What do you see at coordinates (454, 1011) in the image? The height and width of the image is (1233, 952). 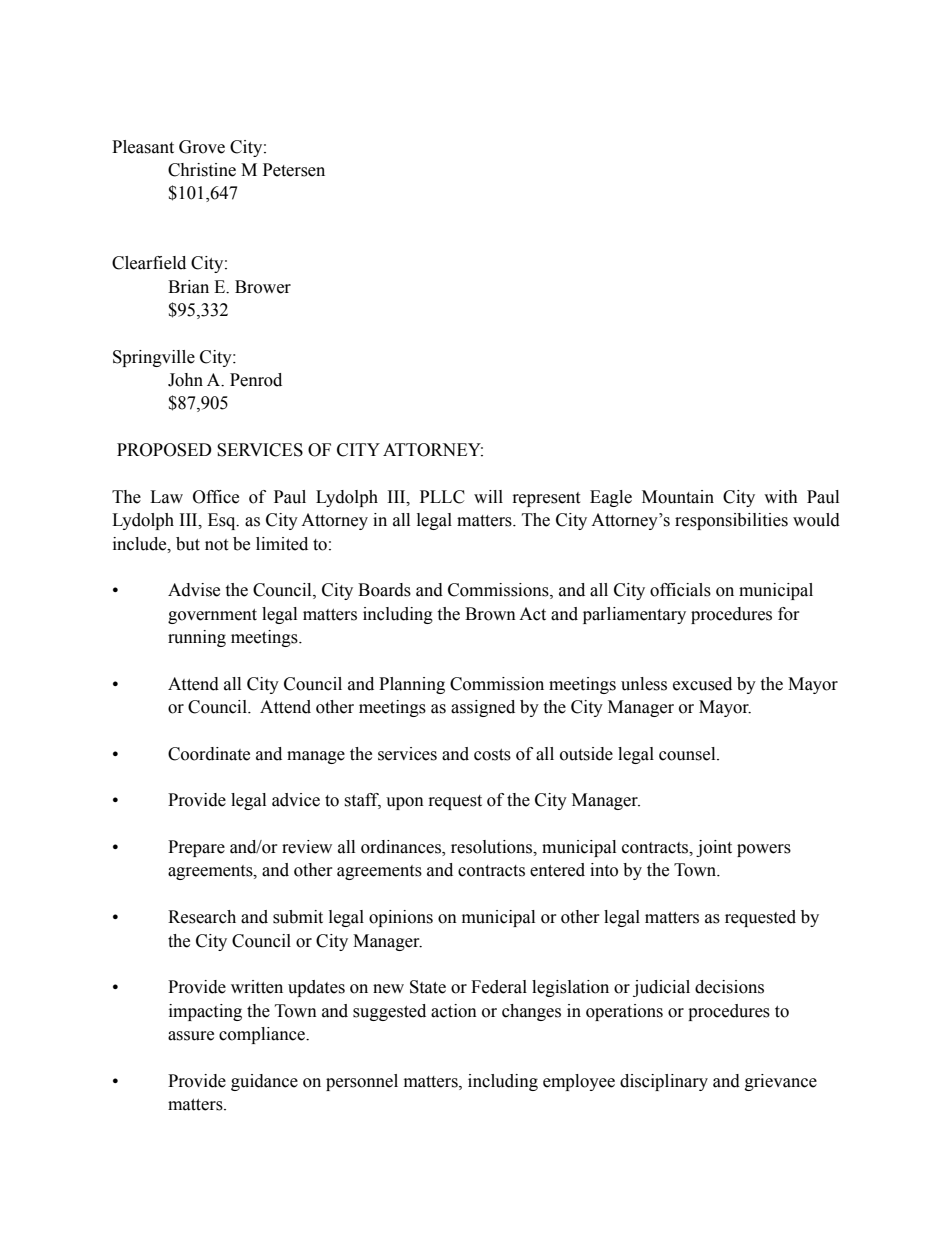 I see `action` at bounding box center [454, 1011].
